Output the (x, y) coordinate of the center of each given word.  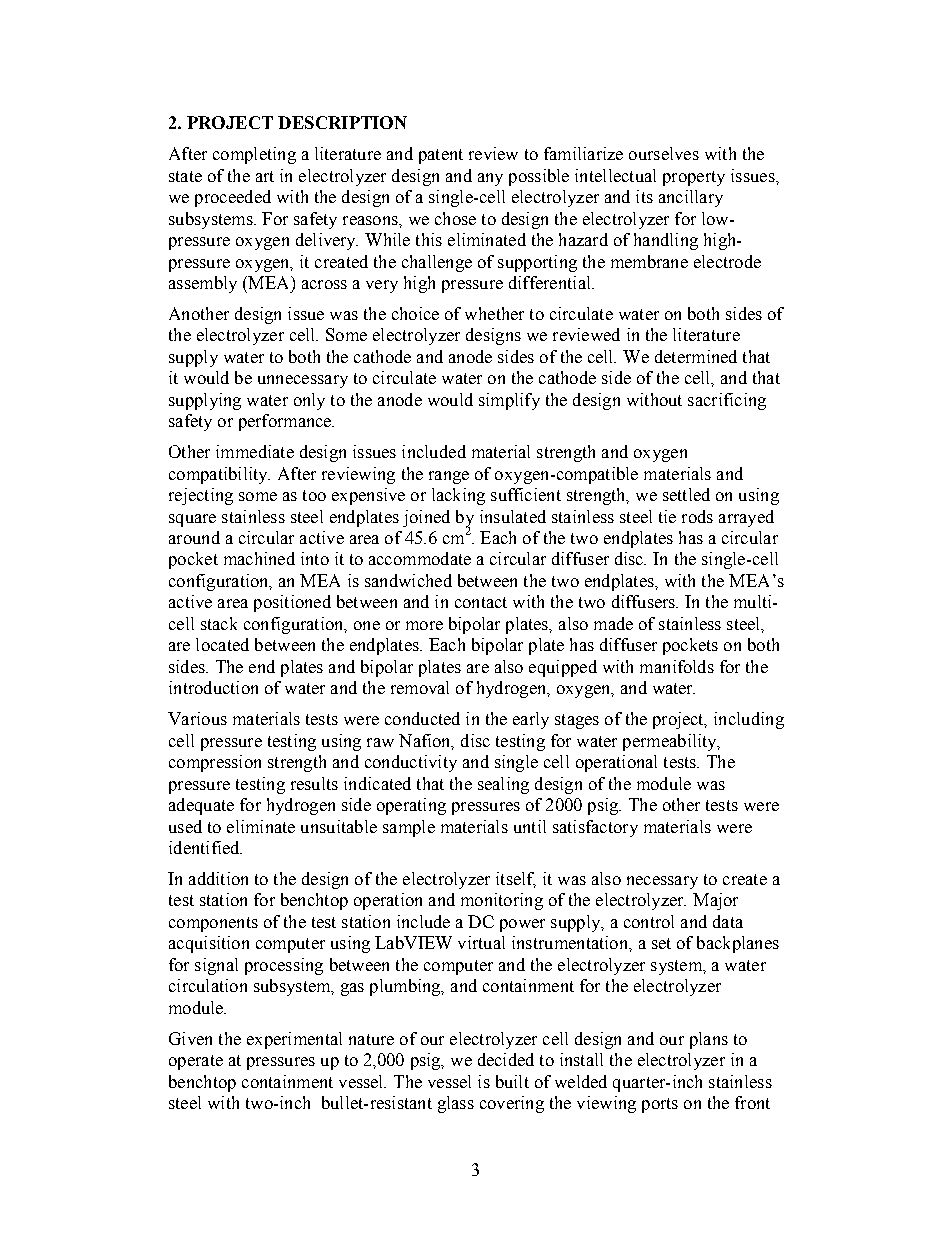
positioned (292, 603)
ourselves (664, 153)
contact (481, 602)
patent (441, 156)
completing (254, 155)
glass (456, 1104)
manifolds (677, 666)
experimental (294, 1040)
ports (660, 1105)
